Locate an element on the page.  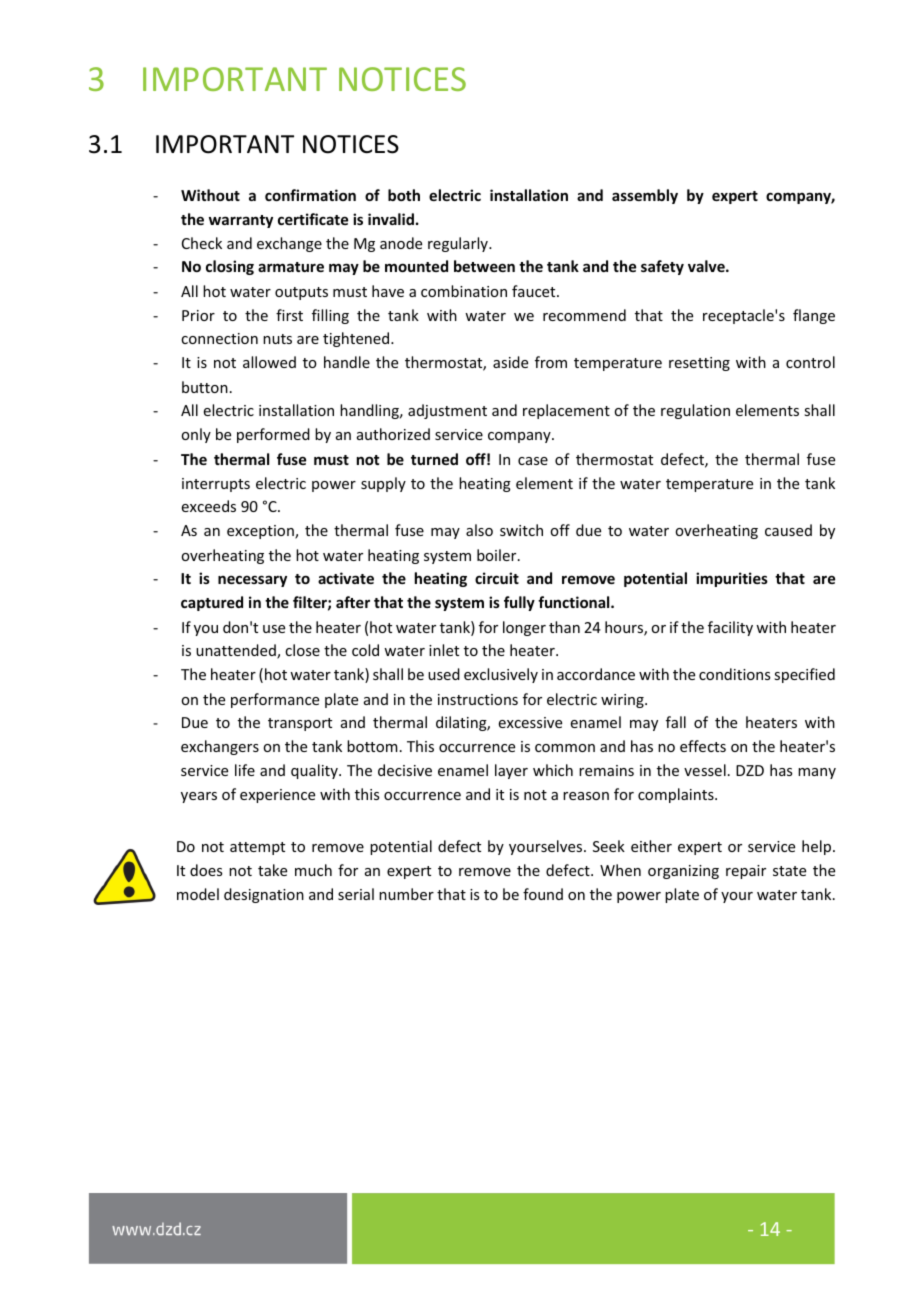
regulation is located at coordinates (695, 411).
